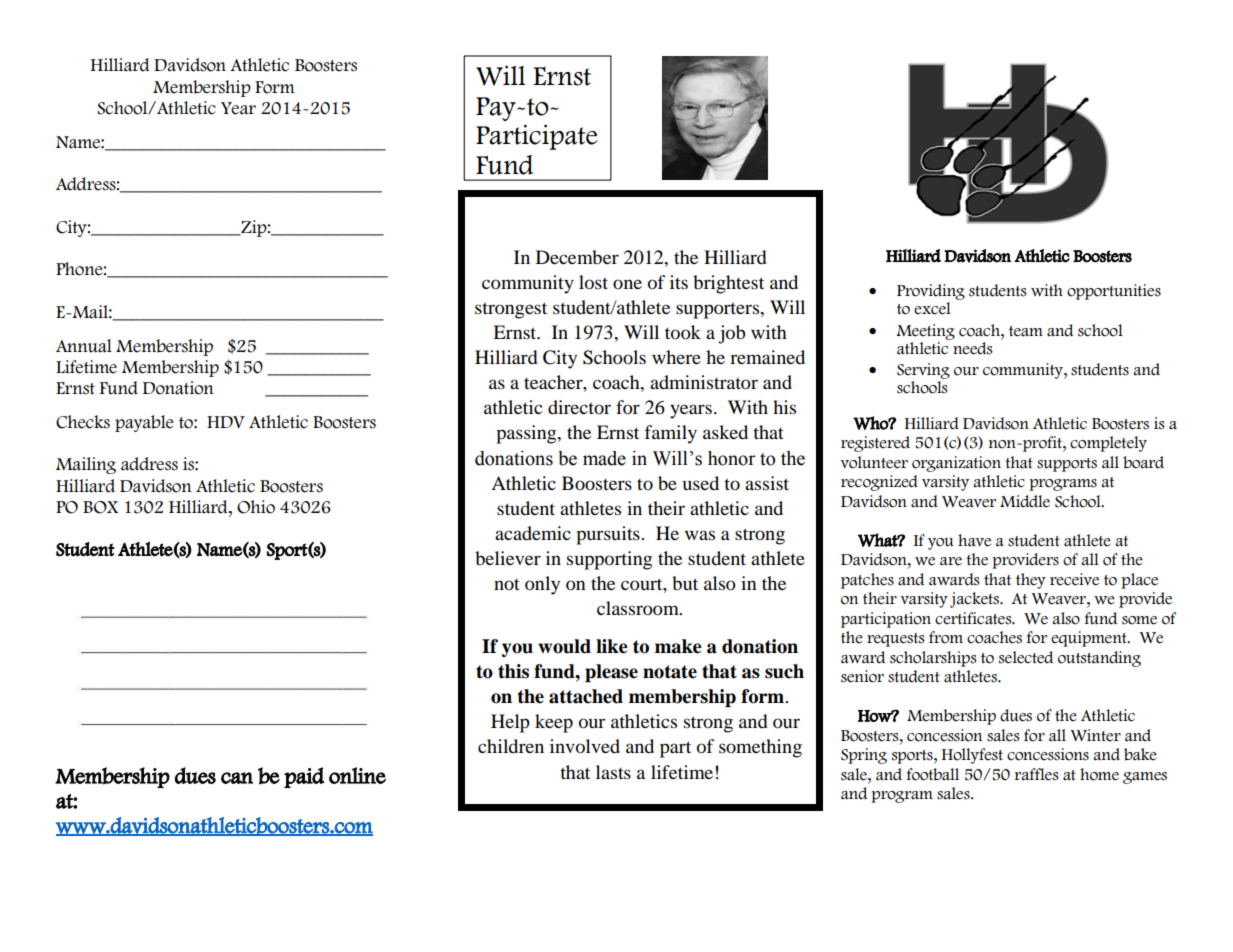  What do you see at coordinates (923, 371) in the screenshot?
I see `Serving` at bounding box center [923, 371].
